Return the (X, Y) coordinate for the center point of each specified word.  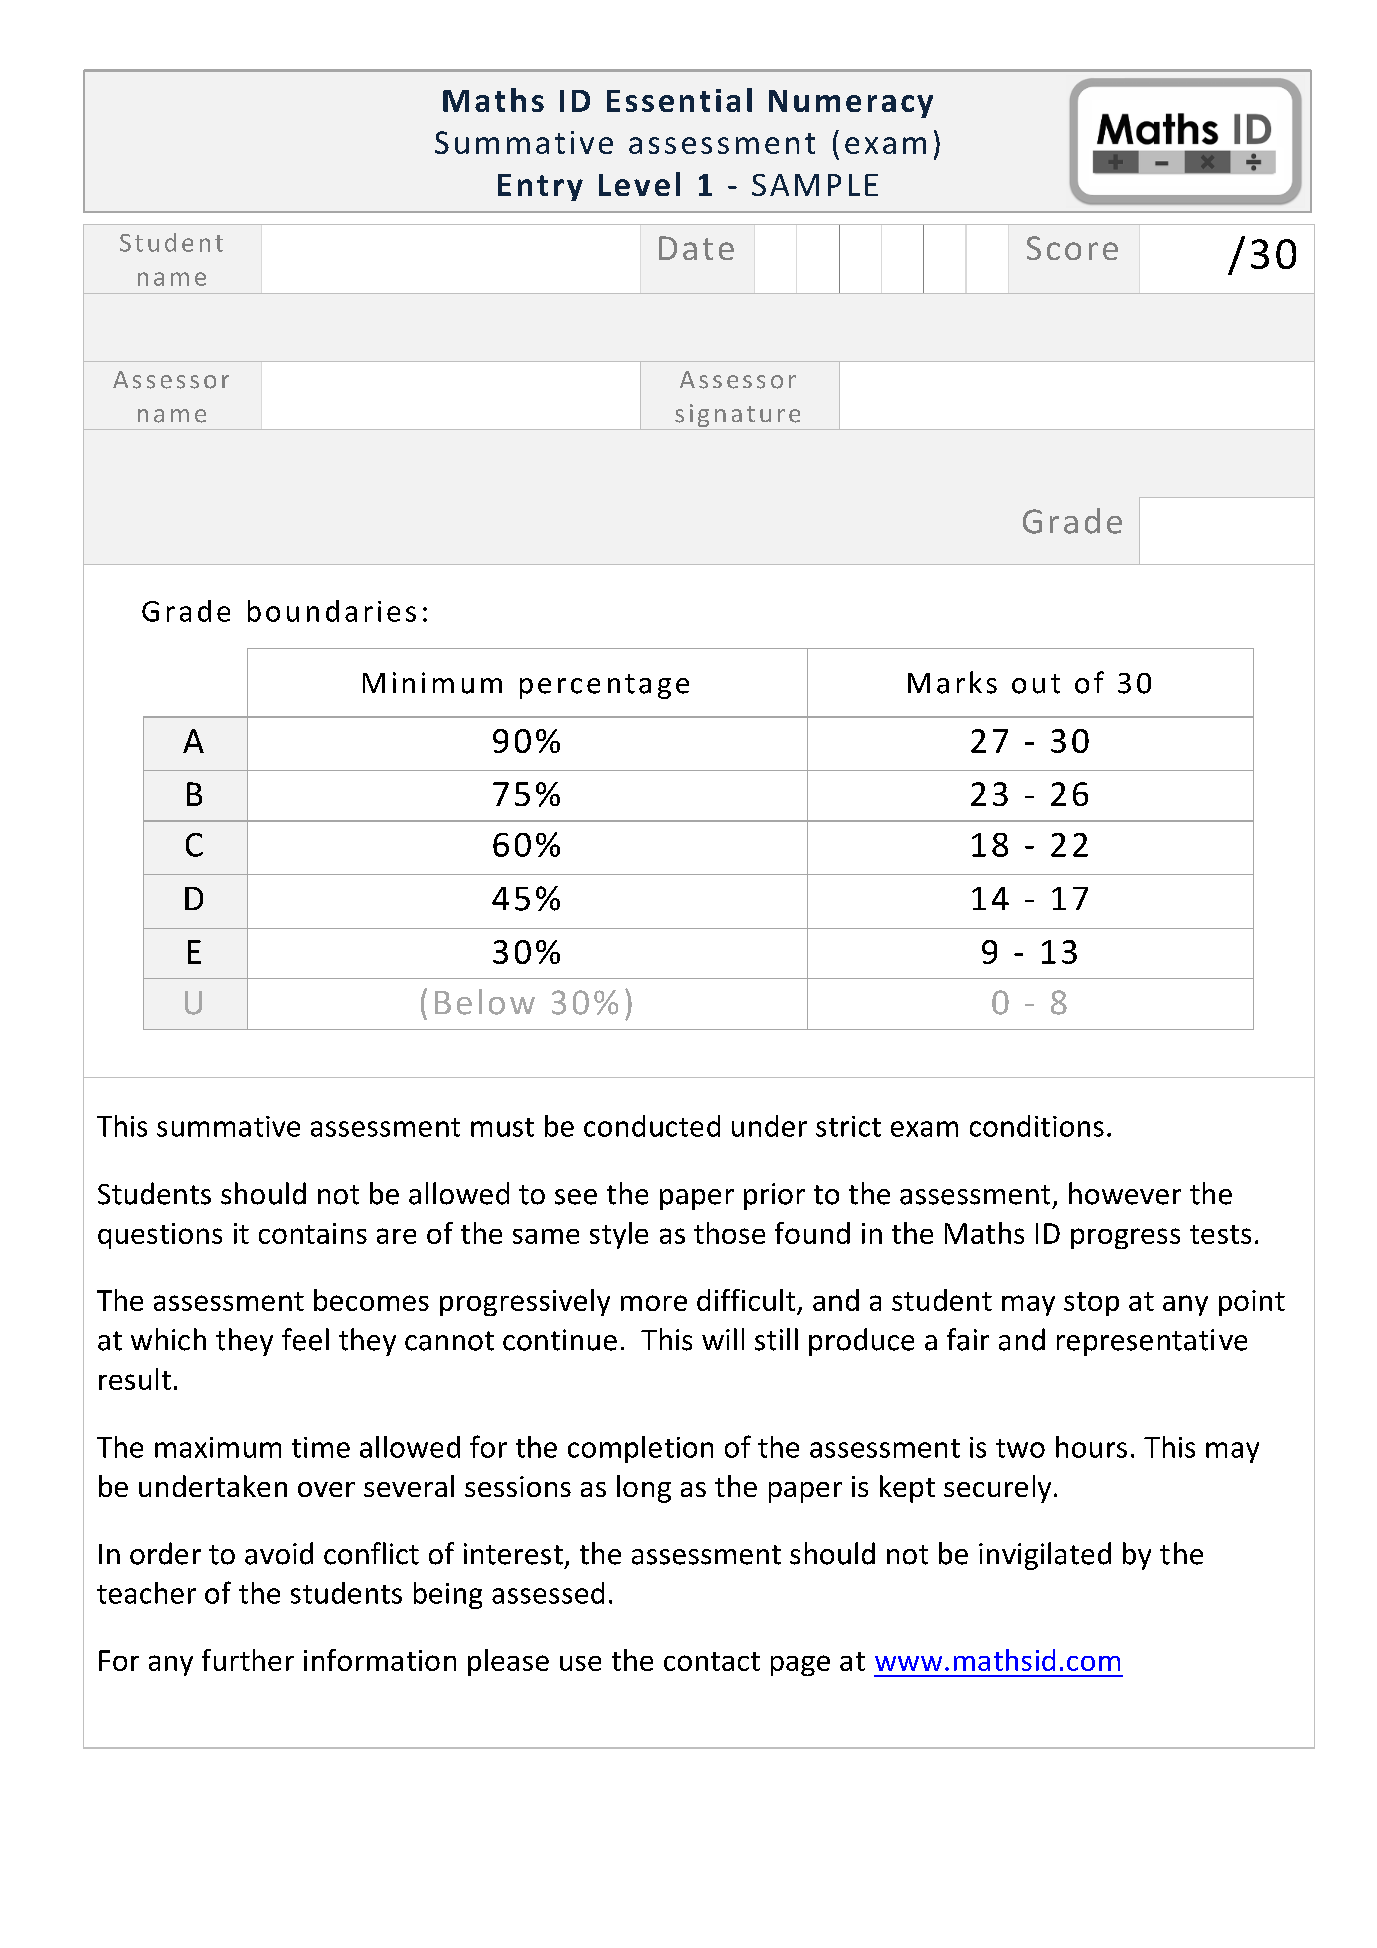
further (248, 1660)
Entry (540, 187)
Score (1072, 248)
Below (485, 1002)
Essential (679, 100)
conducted (652, 1126)
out (1036, 684)
